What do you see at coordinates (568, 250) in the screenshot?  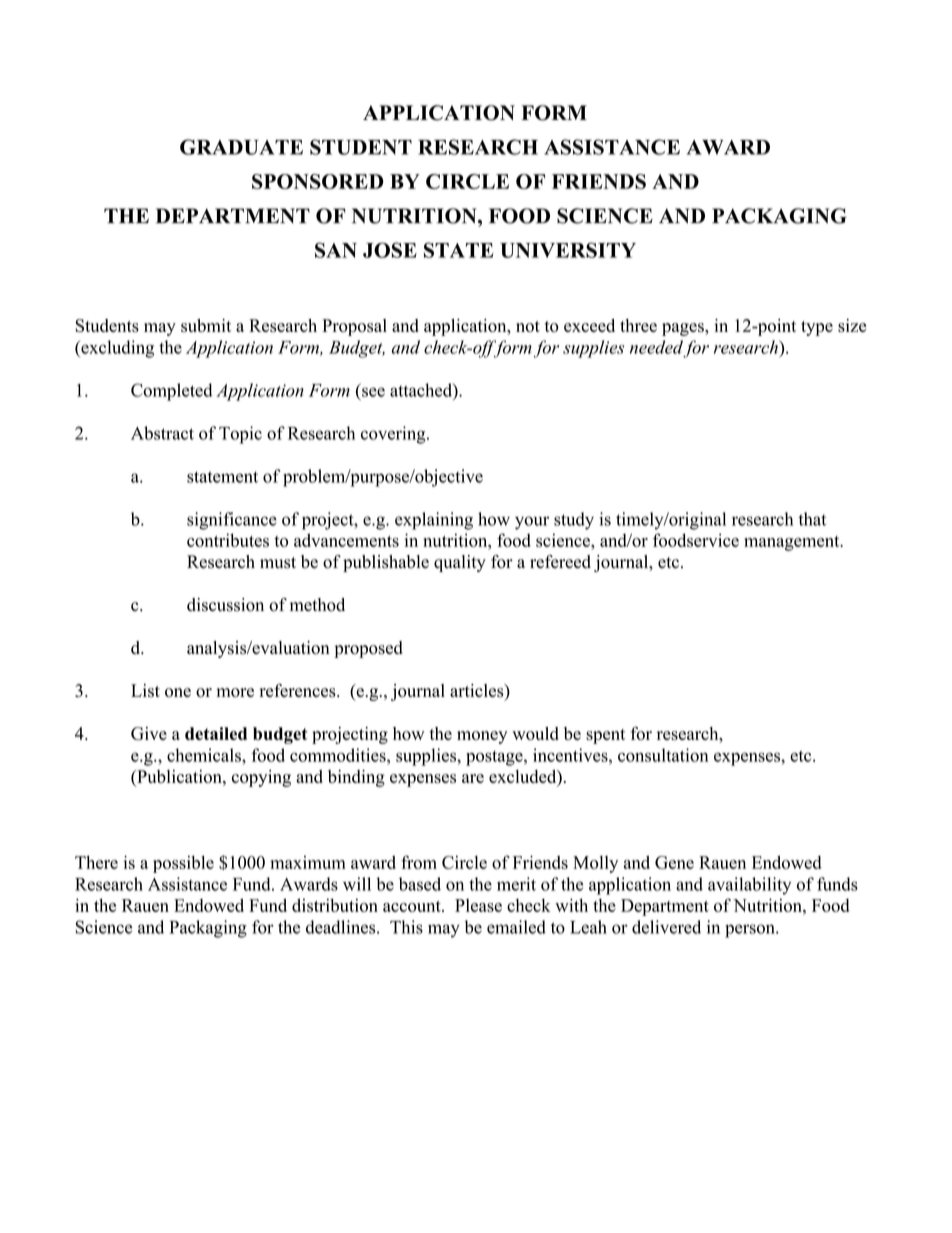 I see `UNIVERSITY` at bounding box center [568, 250].
